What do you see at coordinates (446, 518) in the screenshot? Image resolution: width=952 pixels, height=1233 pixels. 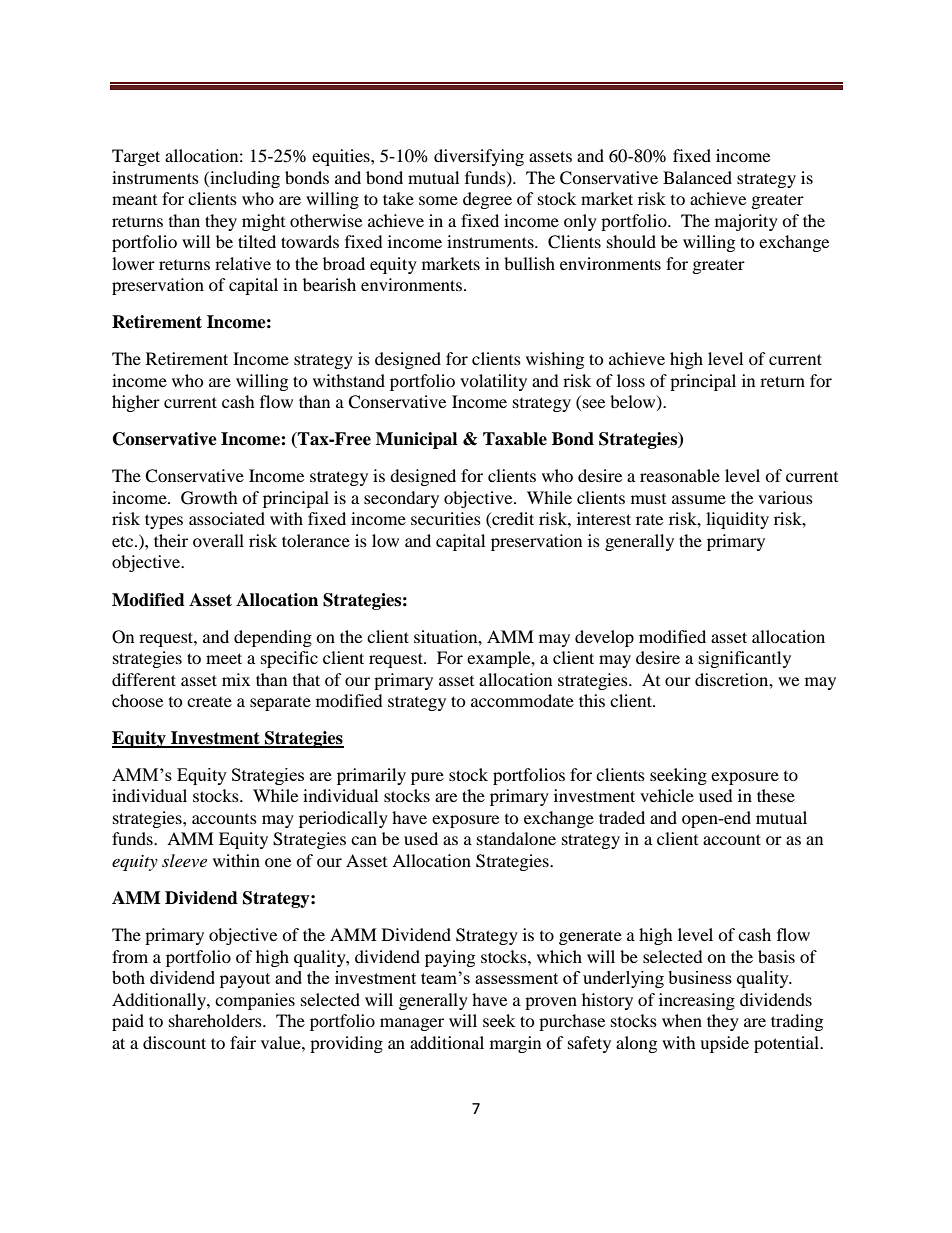 I see `securities` at bounding box center [446, 518].
